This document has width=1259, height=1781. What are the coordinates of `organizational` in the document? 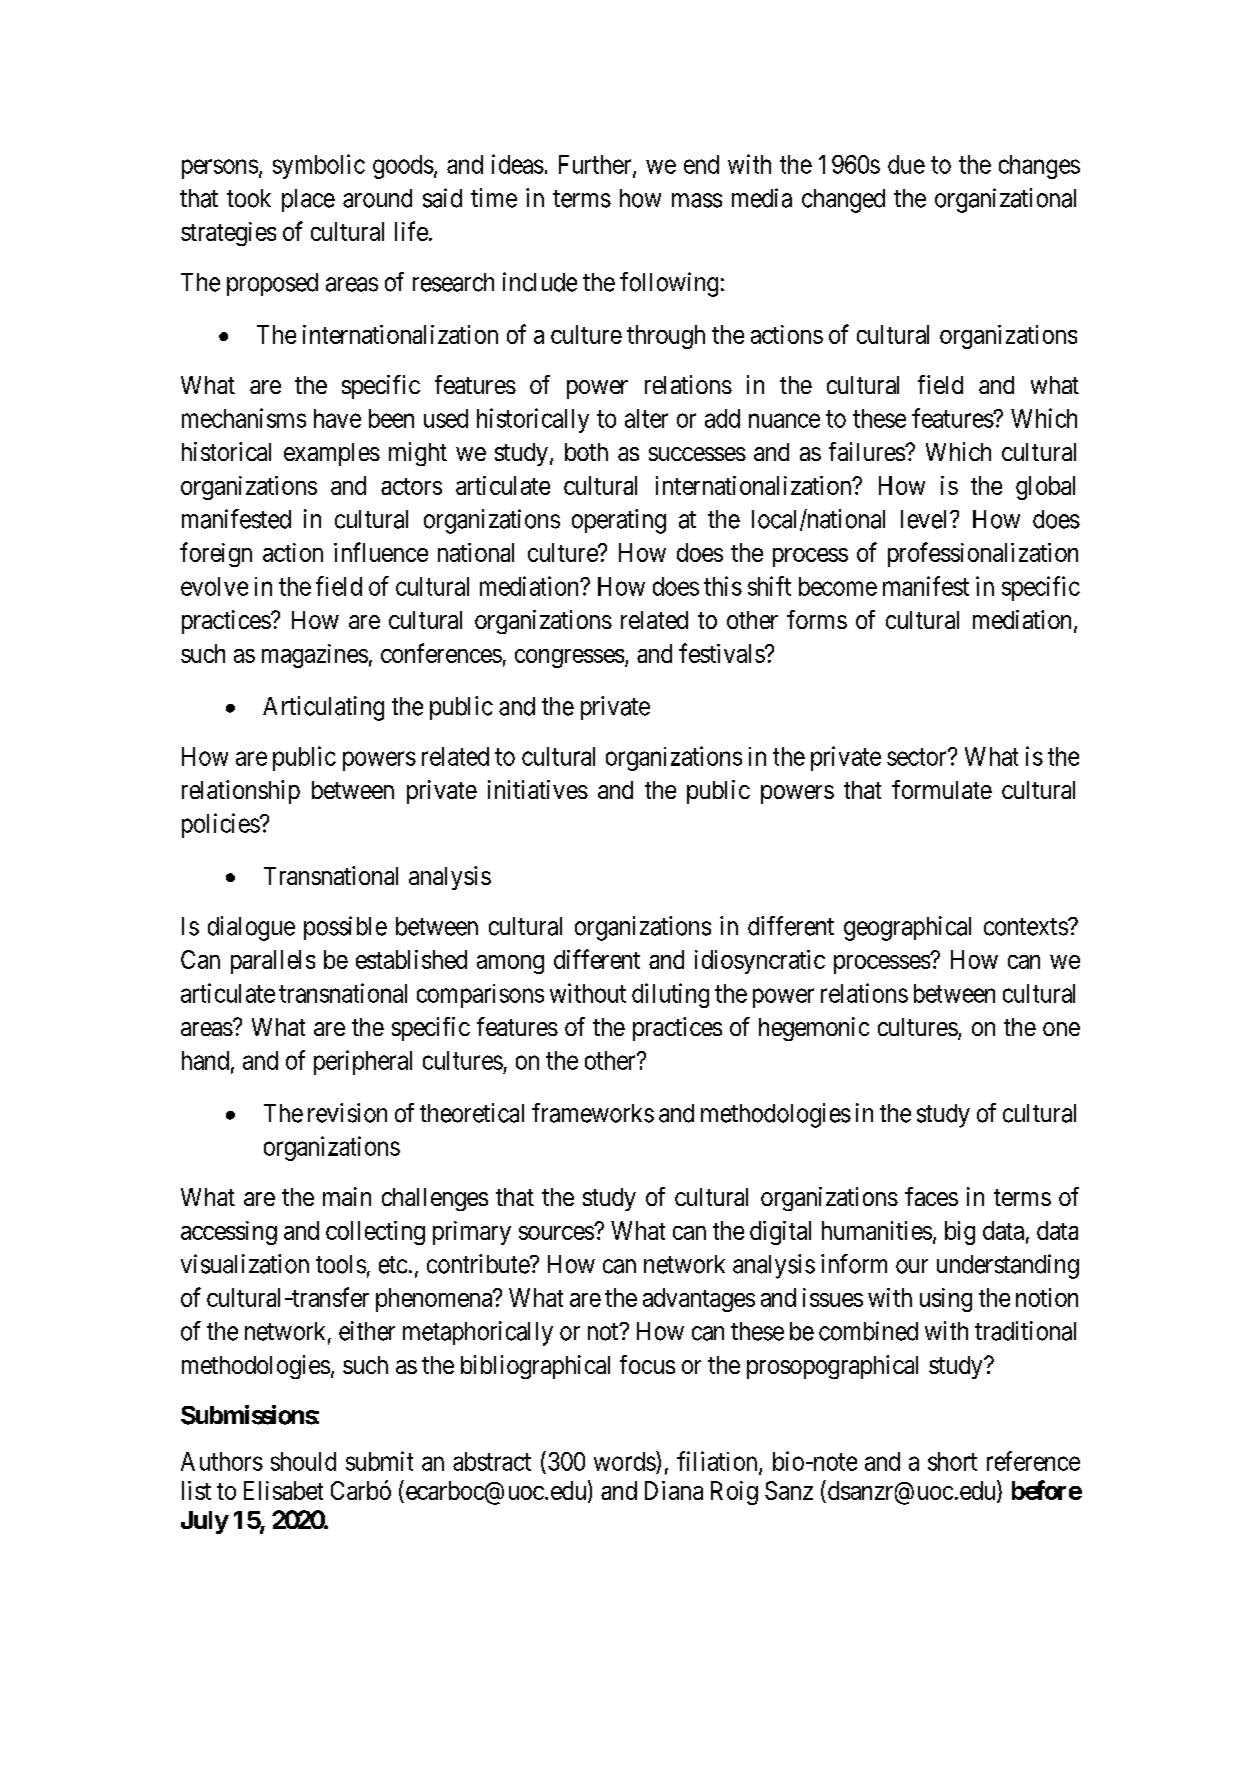 It's located at (1005, 200).
